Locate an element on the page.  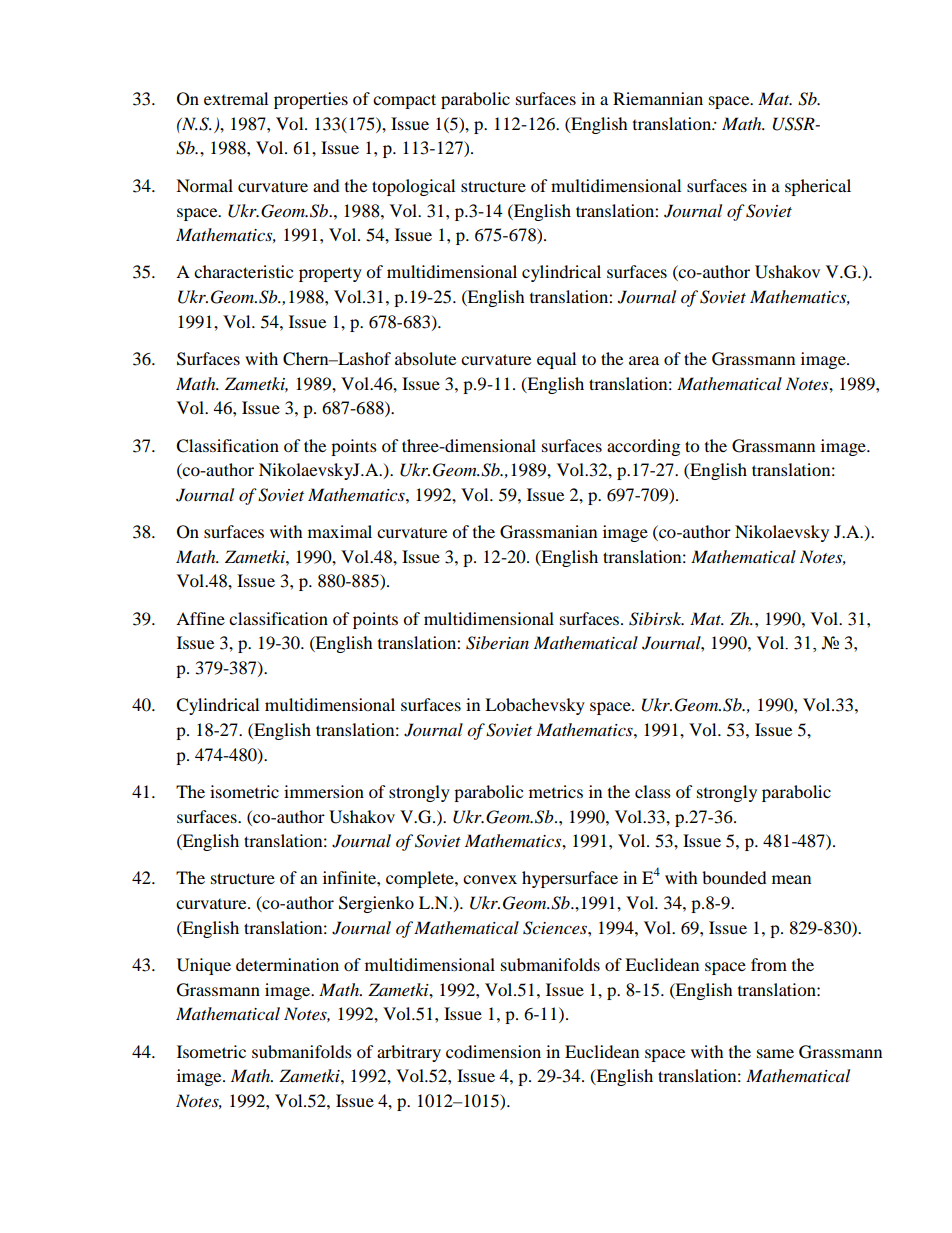
properties is located at coordinates (311, 100).
